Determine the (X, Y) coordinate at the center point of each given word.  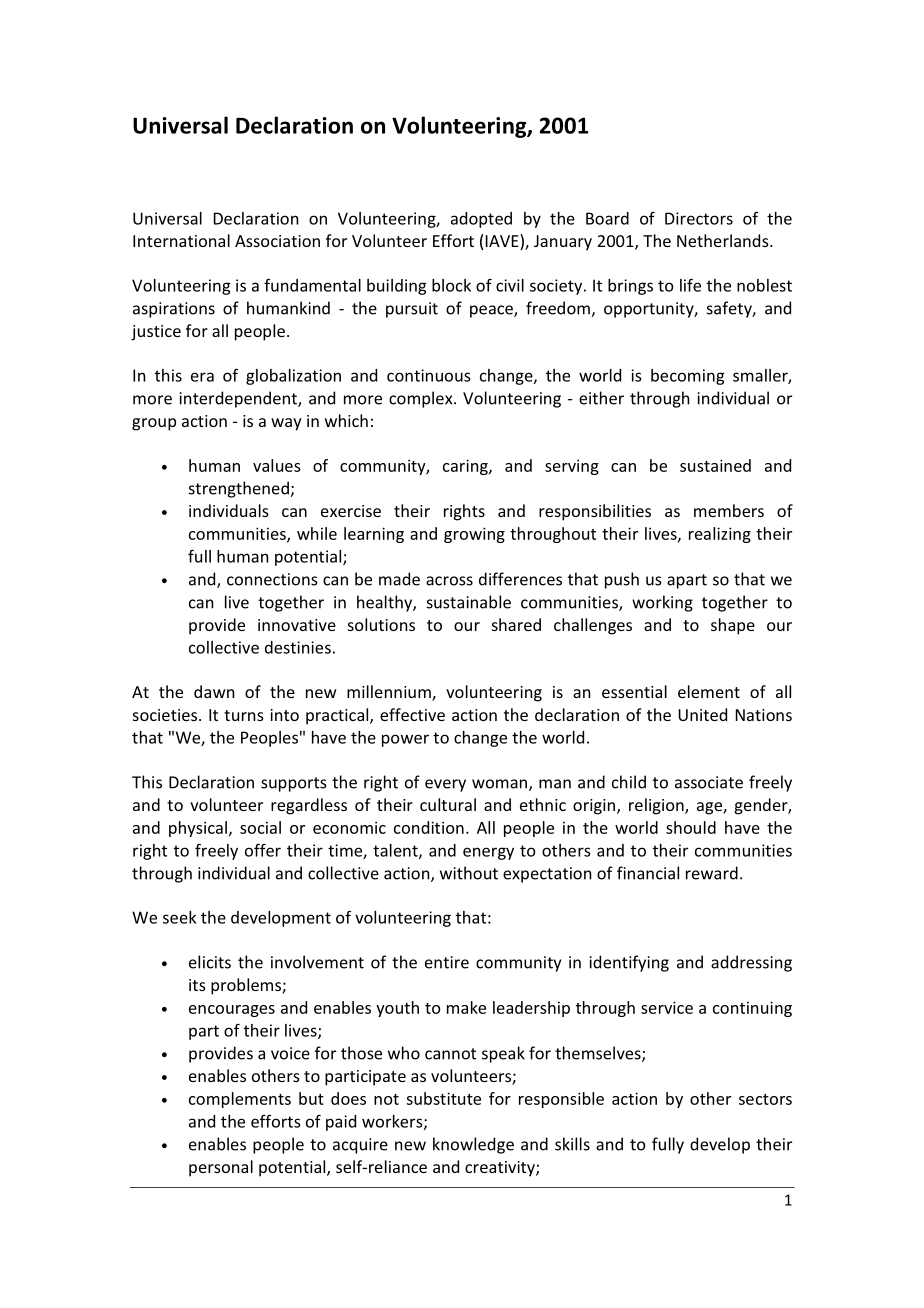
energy (488, 853)
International (181, 240)
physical (198, 829)
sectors (765, 1099)
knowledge (473, 1145)
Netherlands (724, 240)
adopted (481, 220)
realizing (720, 535)
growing (474, 535)
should (691, 827)
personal (221, 1168)
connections (272, 579)
